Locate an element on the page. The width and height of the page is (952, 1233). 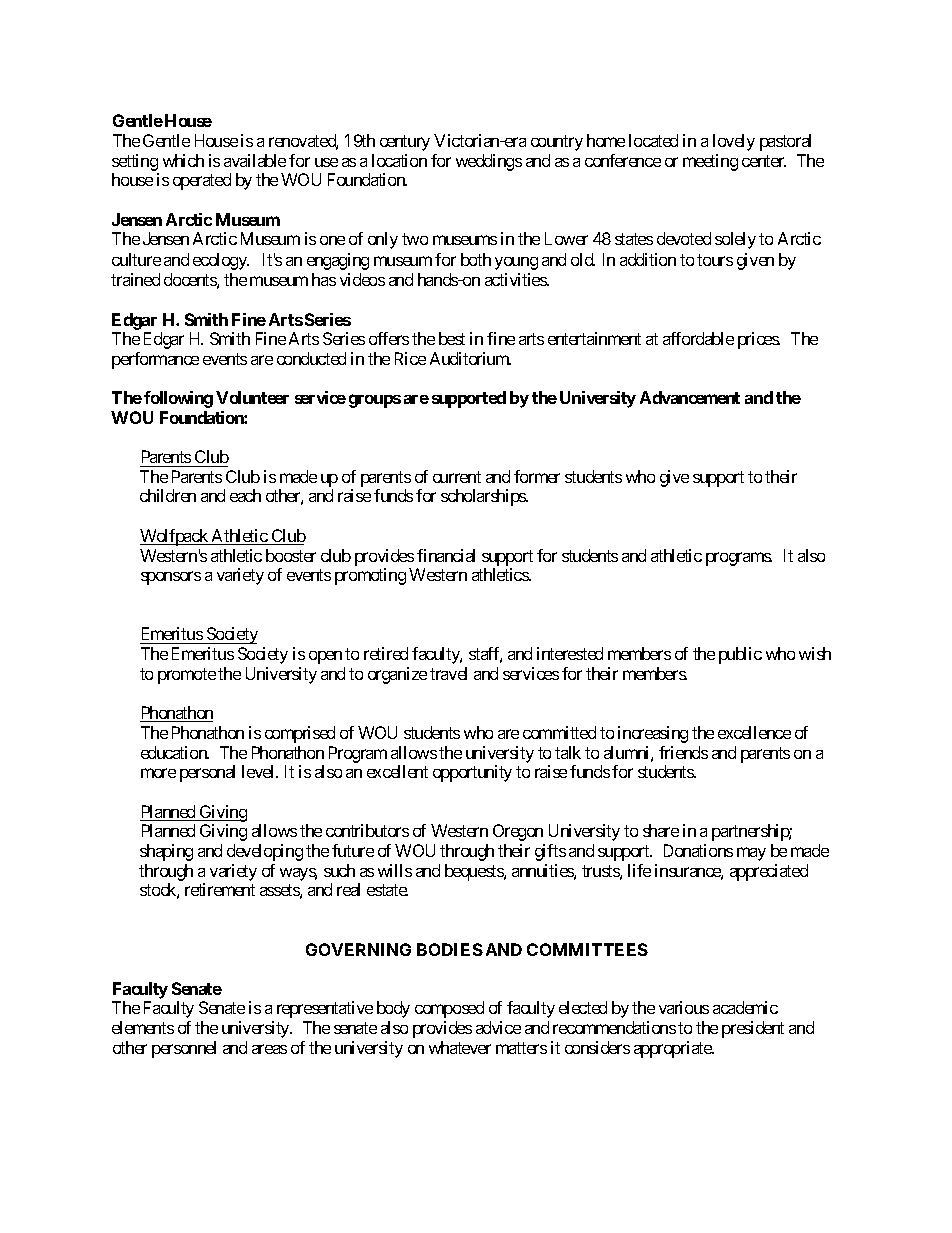
excellence is located at coordinates (754, 732).
